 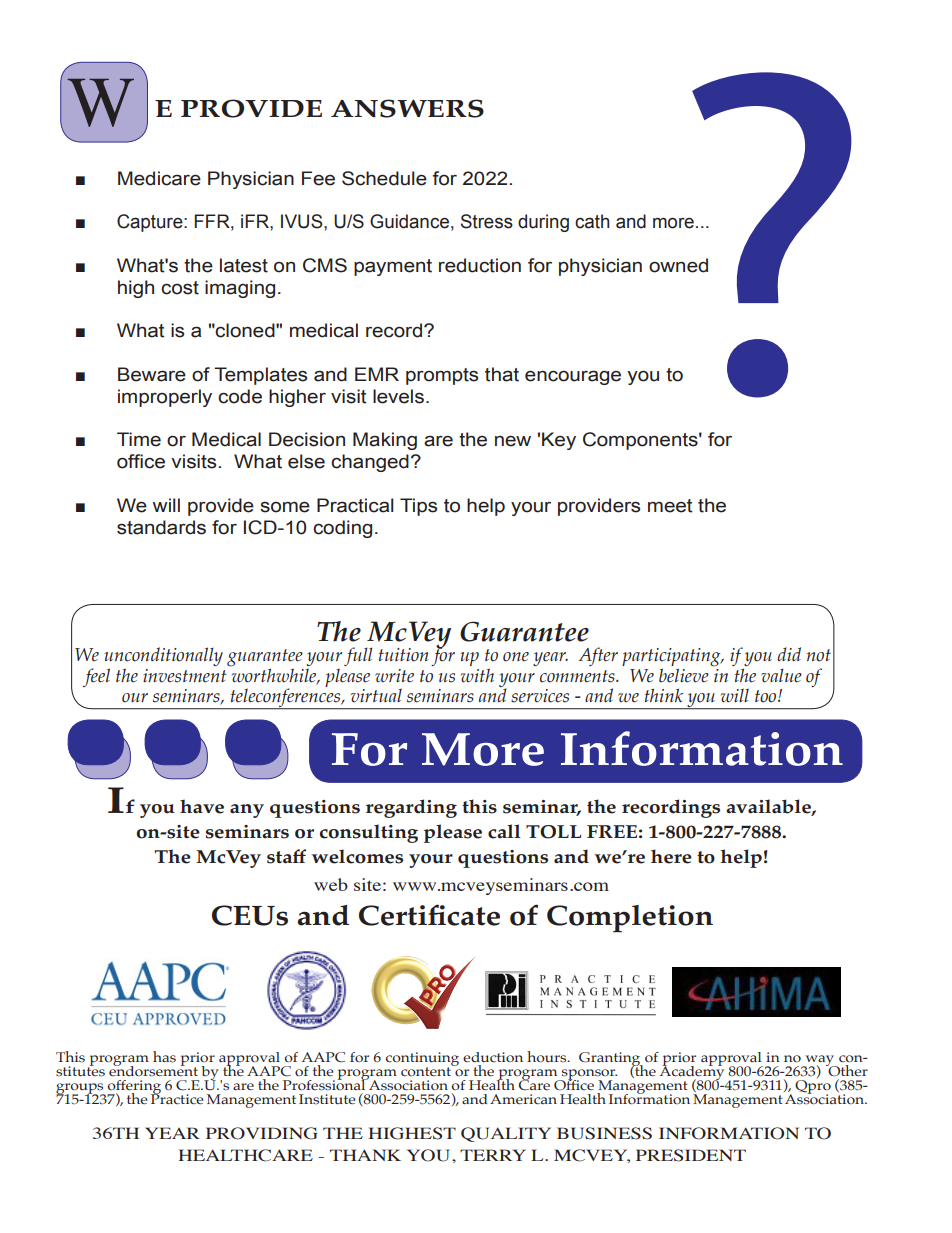 I want to click on unconditionally, so click(x=163, y=658).
